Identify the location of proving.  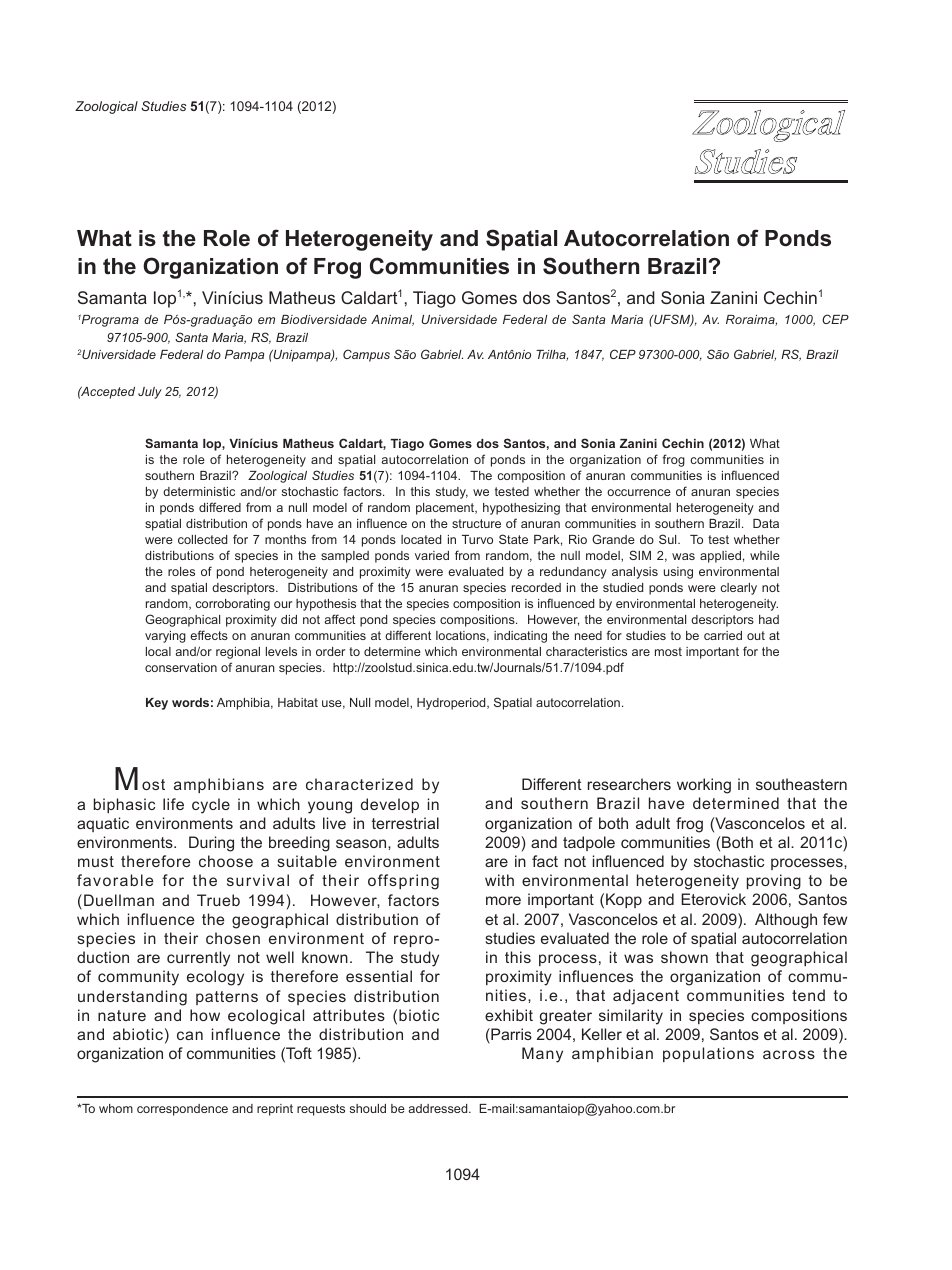
(774, 882).
